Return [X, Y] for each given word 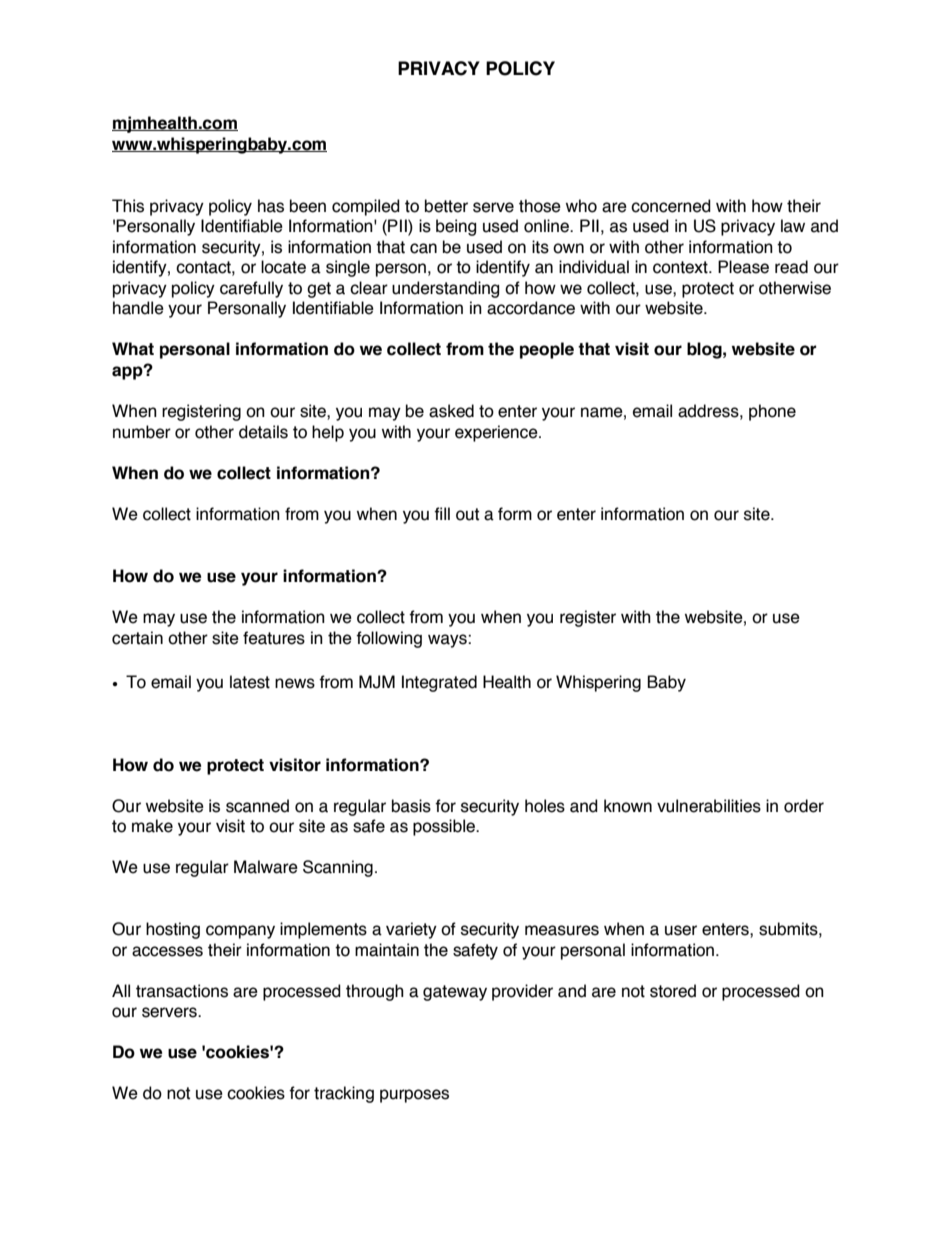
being [456, 227]
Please [743, 267]
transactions [182, 991]
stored [673, 991]
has [271, 206]
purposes [414, 1096]
